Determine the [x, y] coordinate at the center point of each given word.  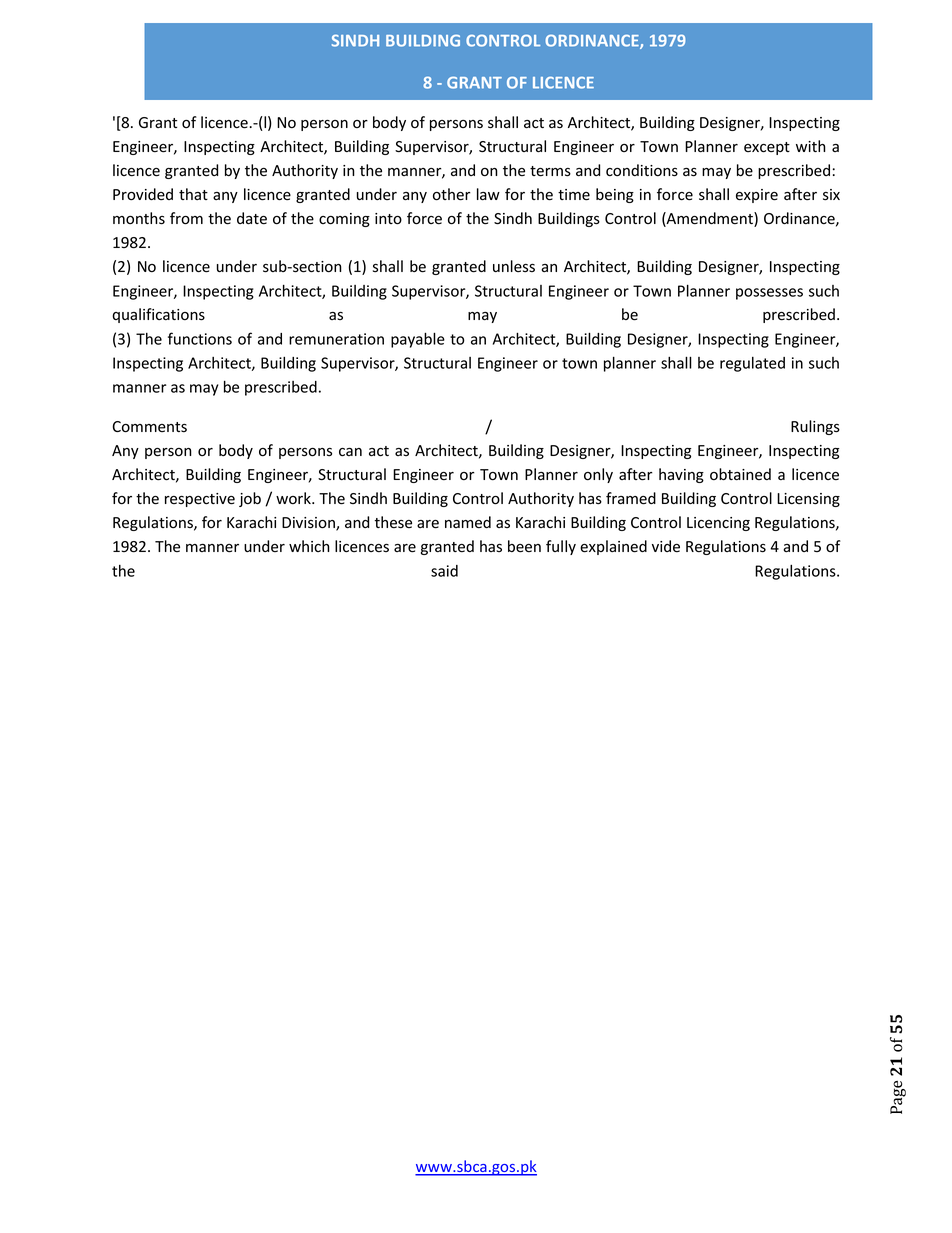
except [767, 148]
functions [200, 338]
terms [550, 171]
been [524, 546]
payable [418, 340]
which [309, 546]
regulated [752, 364]
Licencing [718, 524]
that [193, 194]
